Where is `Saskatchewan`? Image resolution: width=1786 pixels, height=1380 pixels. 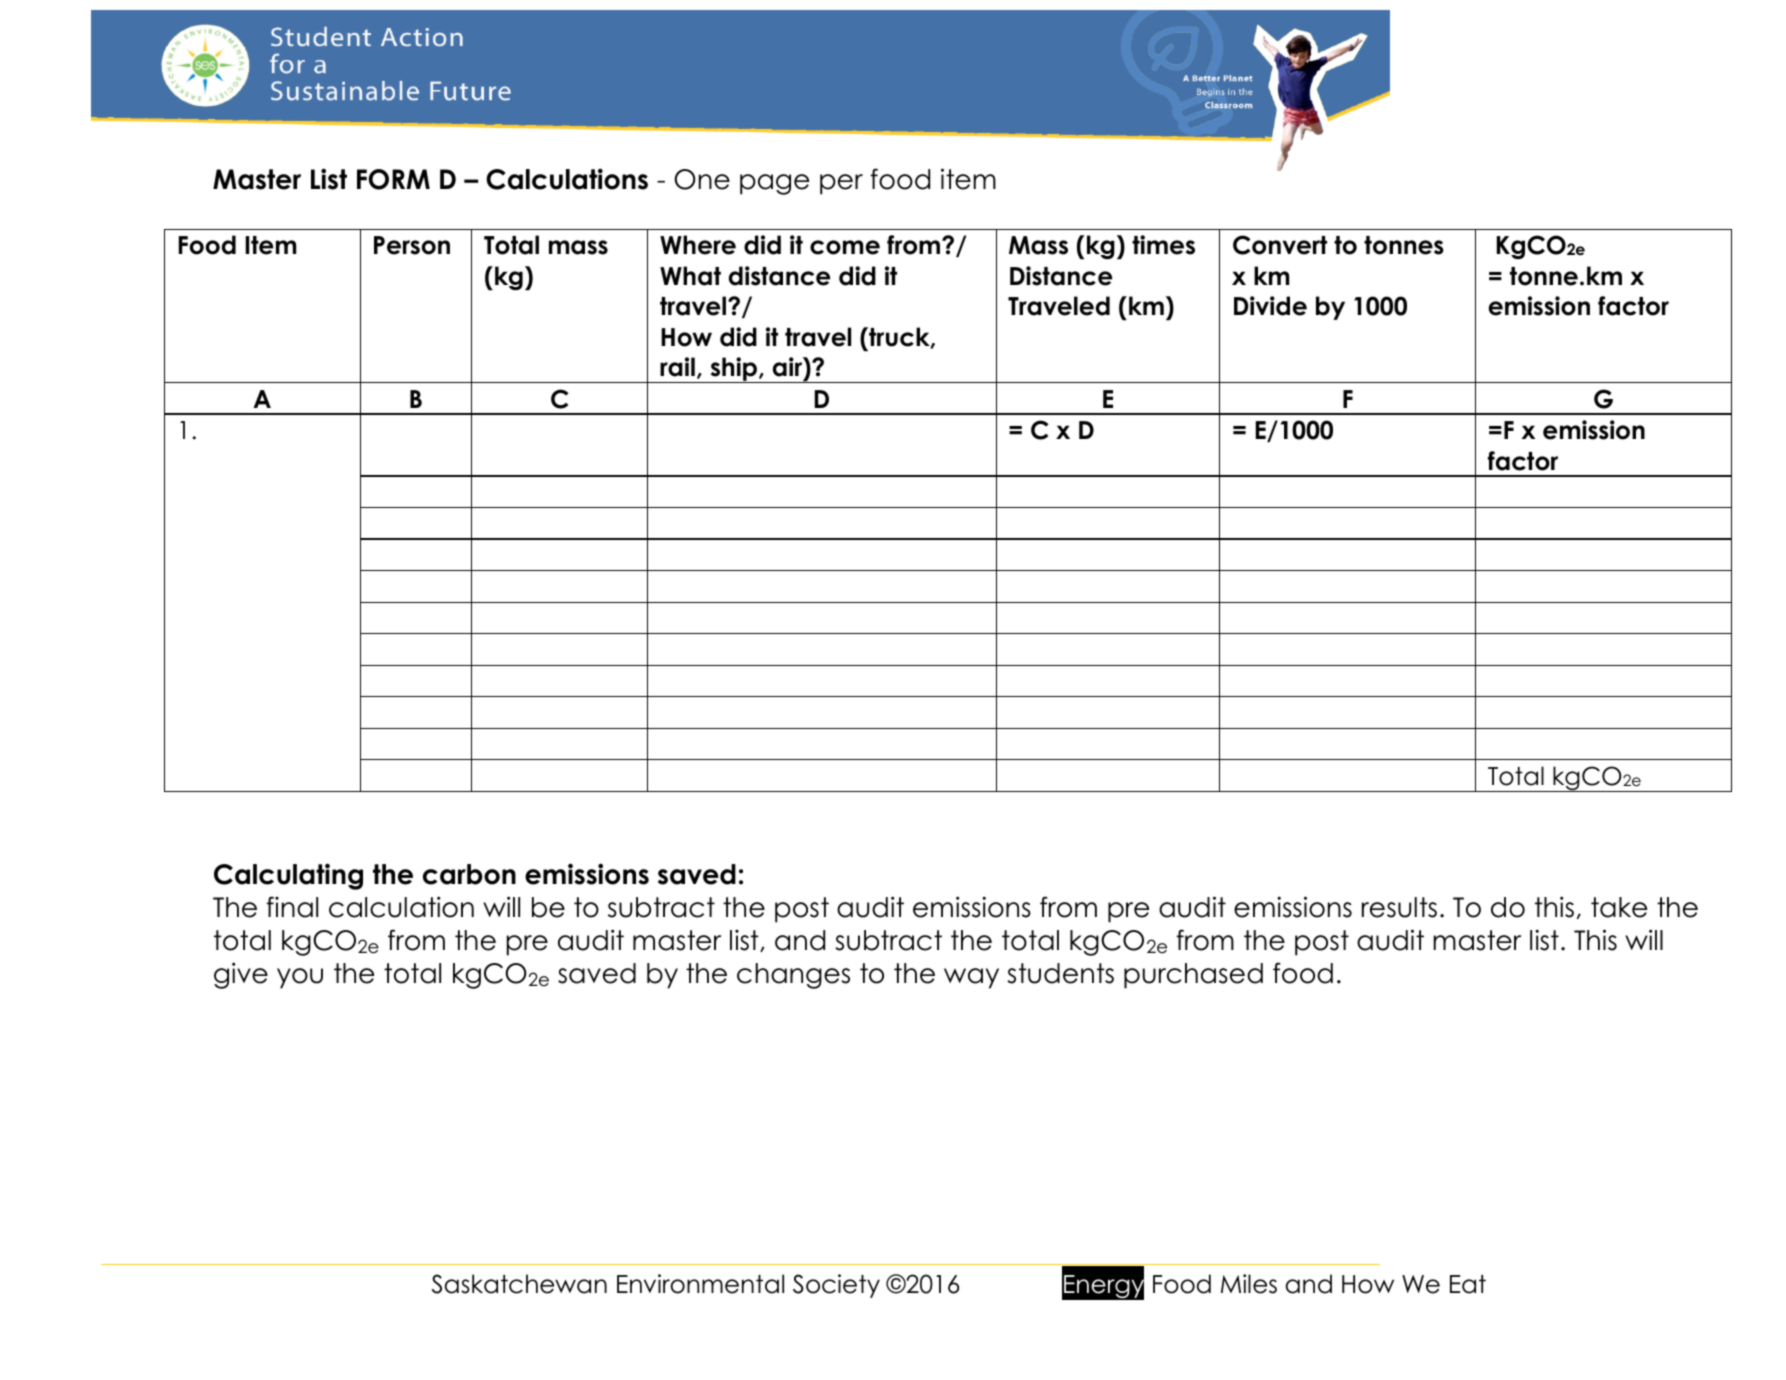
Saskatchewan is located at coordinates (519, 1284).
